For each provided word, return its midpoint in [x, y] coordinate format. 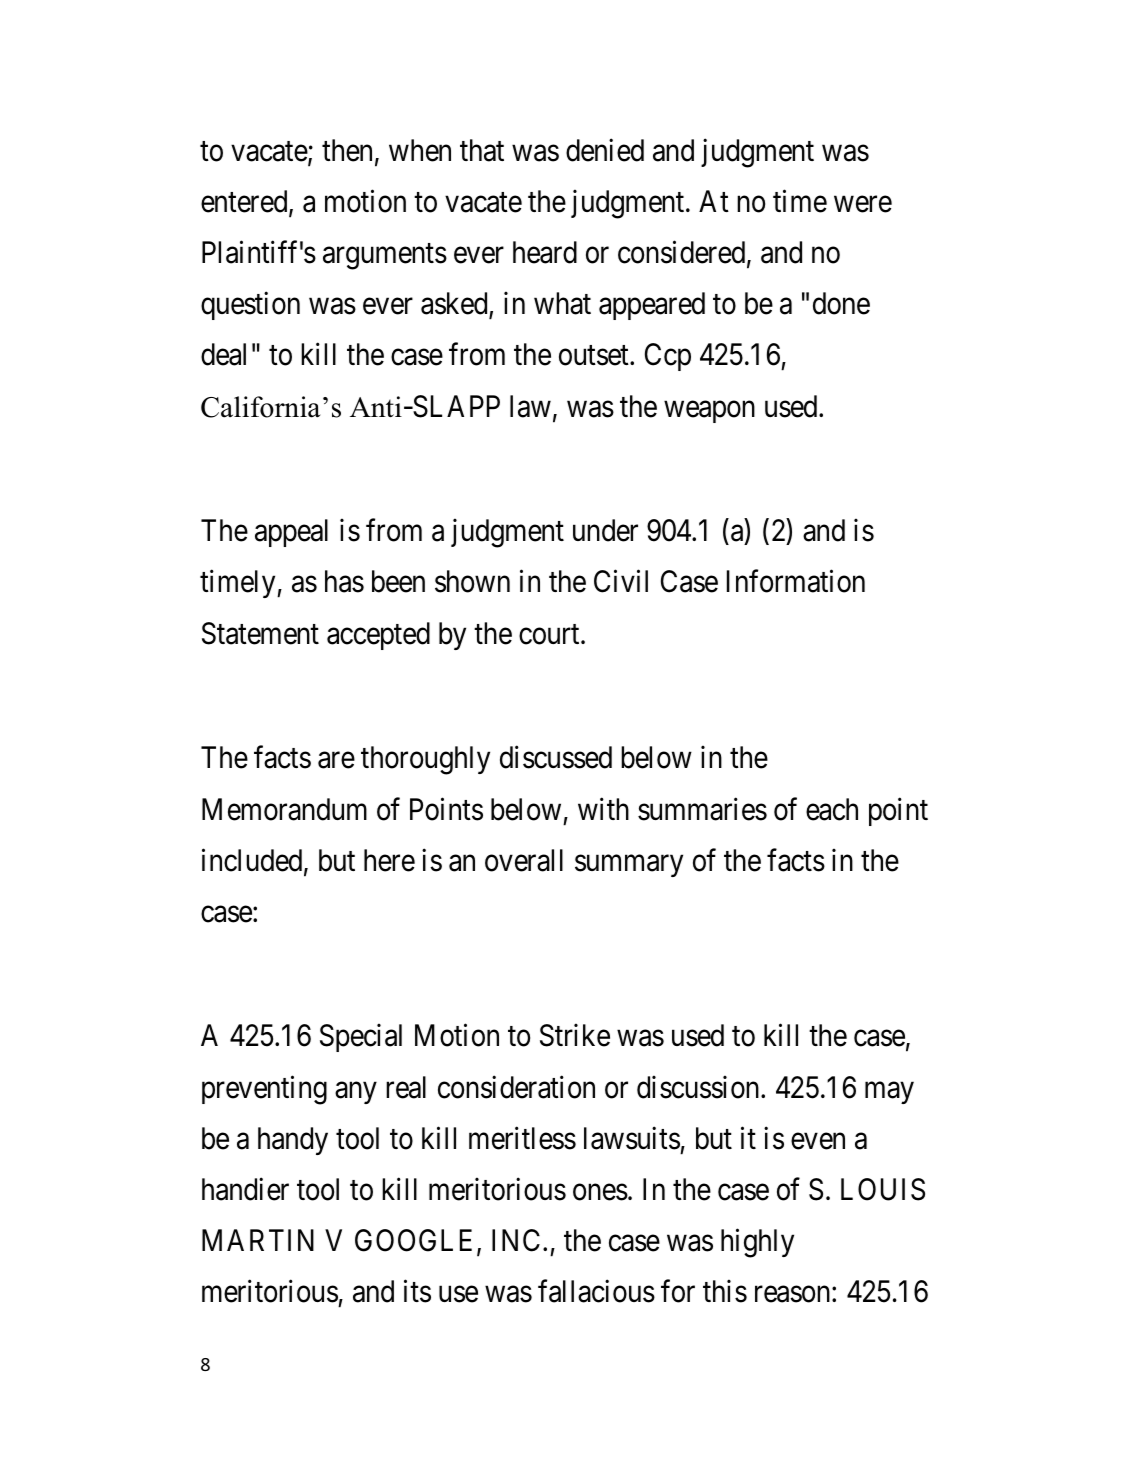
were [863, 204]
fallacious [596, 1291]
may [889, 1093]
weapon [709, 412]
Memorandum [284, 809]
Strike [575, 1035]
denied [605, 150]
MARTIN [258, 1240]
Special [361, 1038]
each [832, 809]
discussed [556, 757]
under [605, 530]
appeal [291, 533]
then [347, 150]
